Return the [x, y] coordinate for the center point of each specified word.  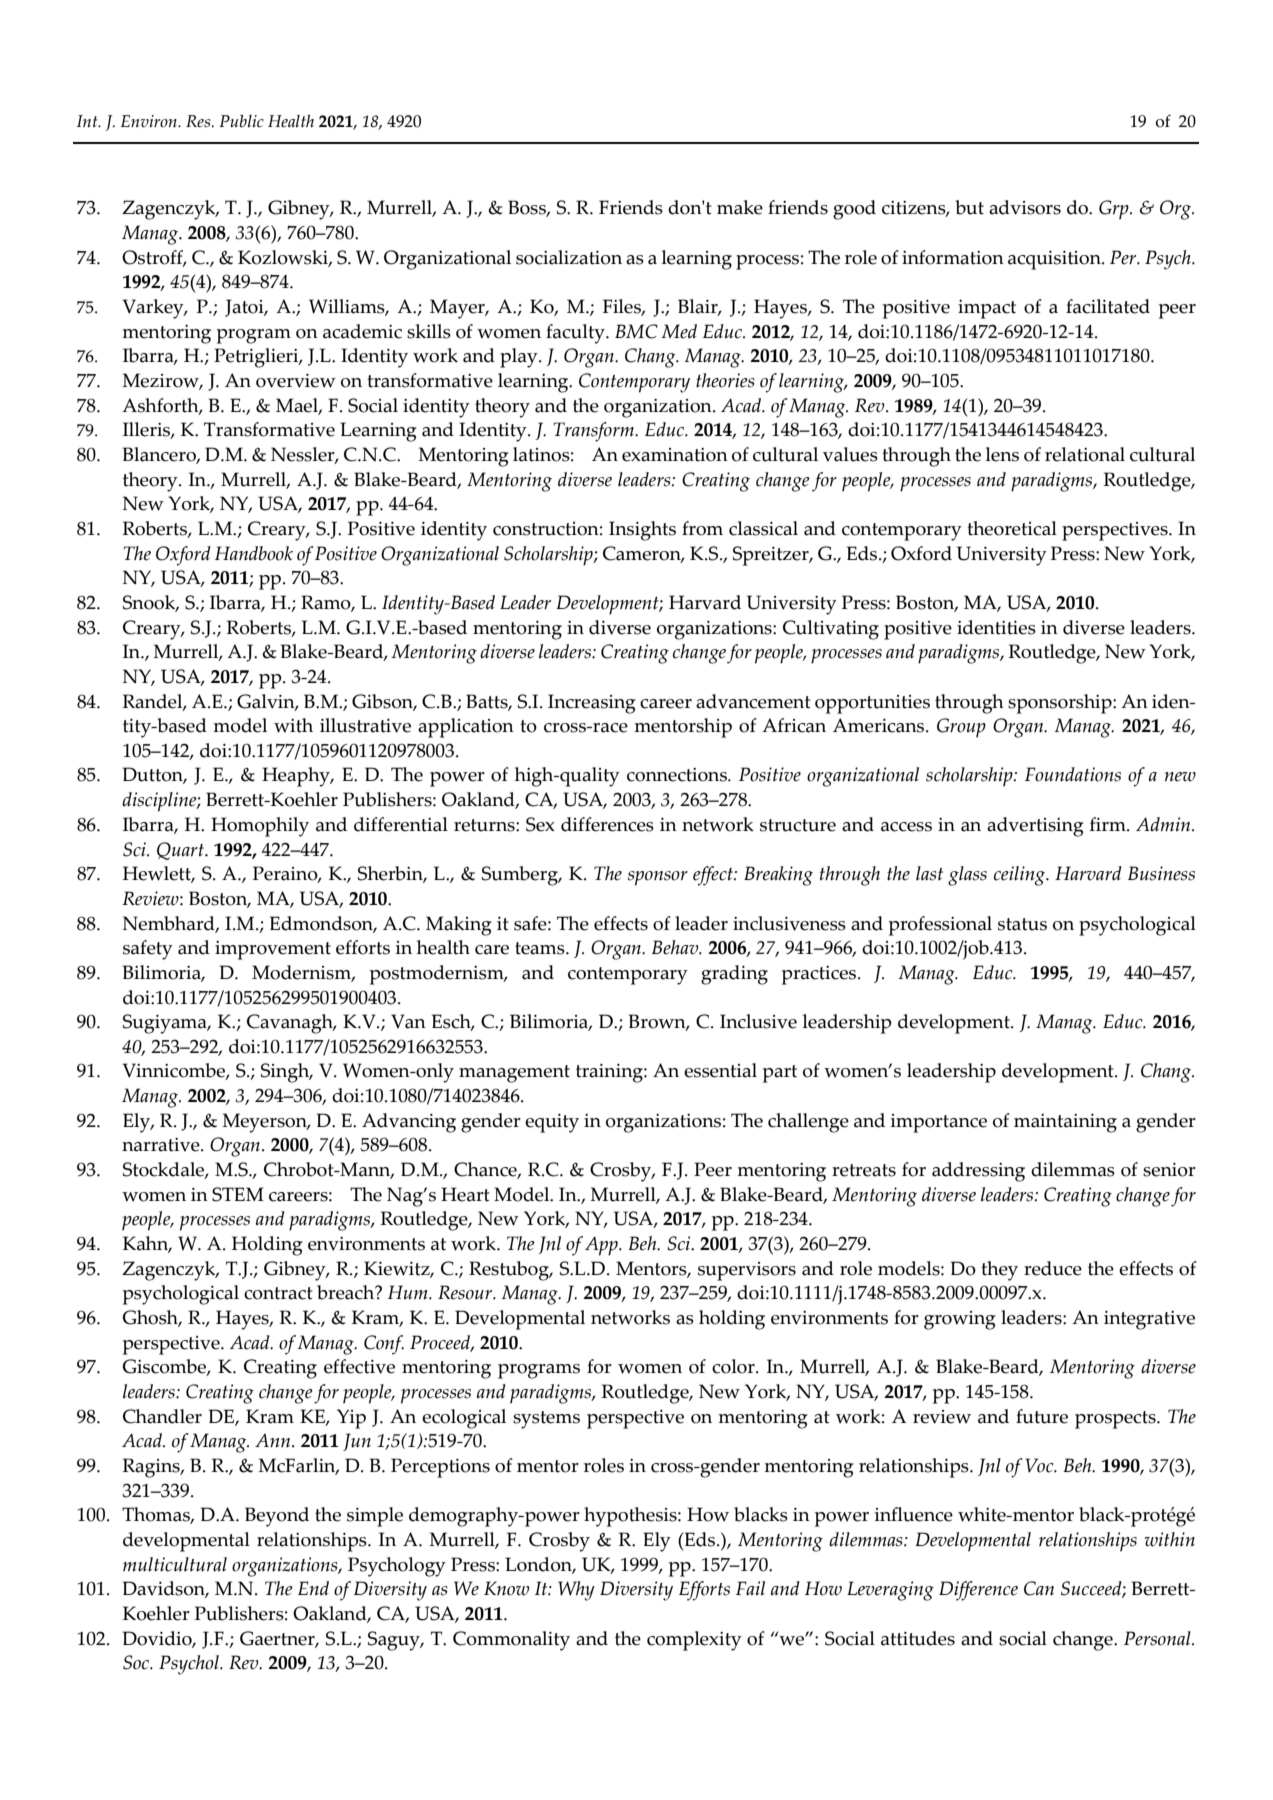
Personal [1158, 1638]
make [740, 207]
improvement [273, 950]
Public [241, 121]
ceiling [1020, 876]
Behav [676, 947]
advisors [1025, 207]
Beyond [277, 1517]
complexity [694, 1641]
